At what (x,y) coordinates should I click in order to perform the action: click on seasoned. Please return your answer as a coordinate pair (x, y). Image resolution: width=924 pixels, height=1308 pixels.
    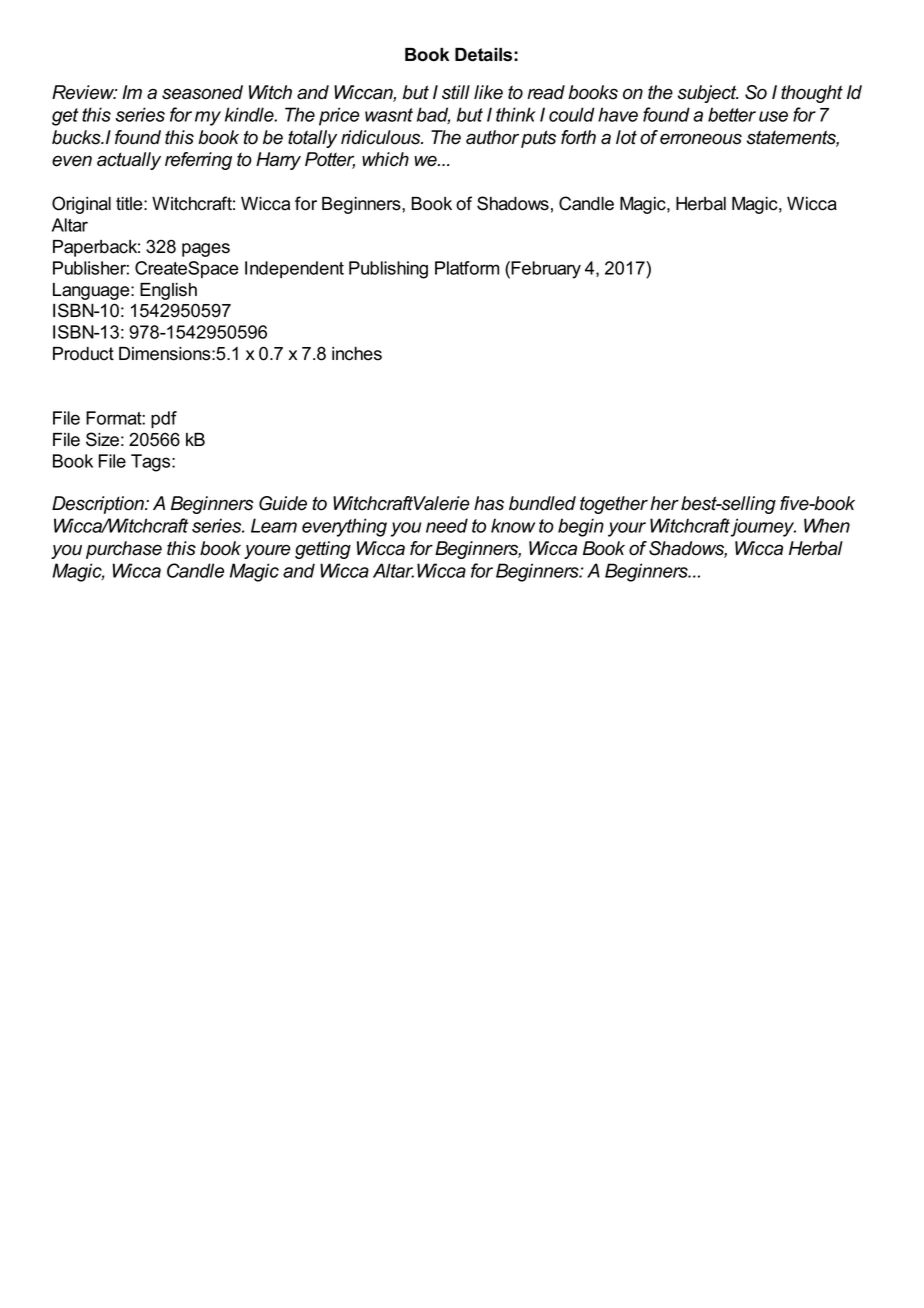
    Looking at the image, I should click on (202, 92).
